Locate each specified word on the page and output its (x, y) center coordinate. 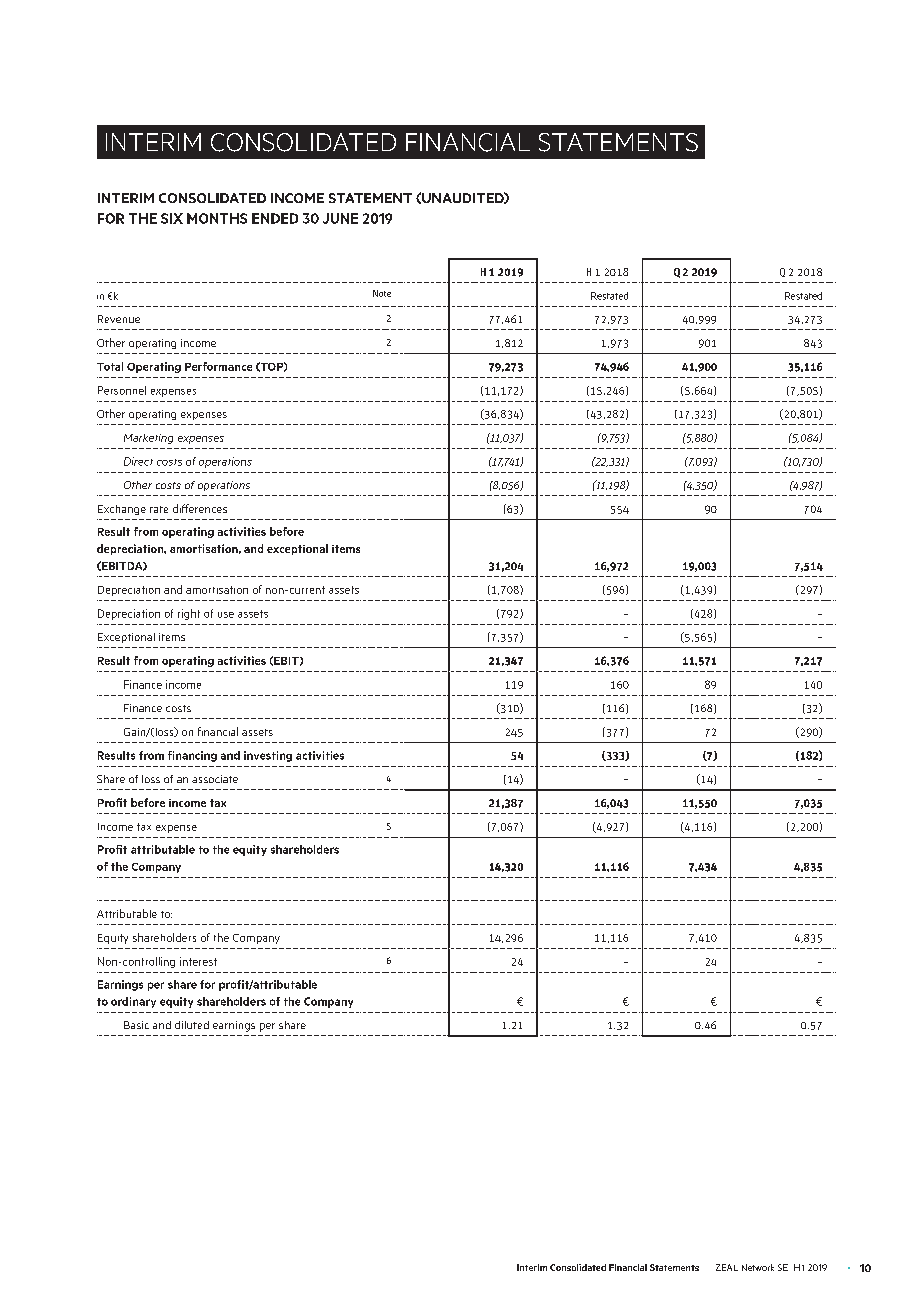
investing (268, 756)
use (226, 615)
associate (215, 779)
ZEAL (727, 1267)
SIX (172, 218)
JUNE (340, 218)
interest (198, 961)
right (189, 614)
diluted (192, 1025)
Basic (136, 1025)
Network (758, 1267)
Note (382, 293)
